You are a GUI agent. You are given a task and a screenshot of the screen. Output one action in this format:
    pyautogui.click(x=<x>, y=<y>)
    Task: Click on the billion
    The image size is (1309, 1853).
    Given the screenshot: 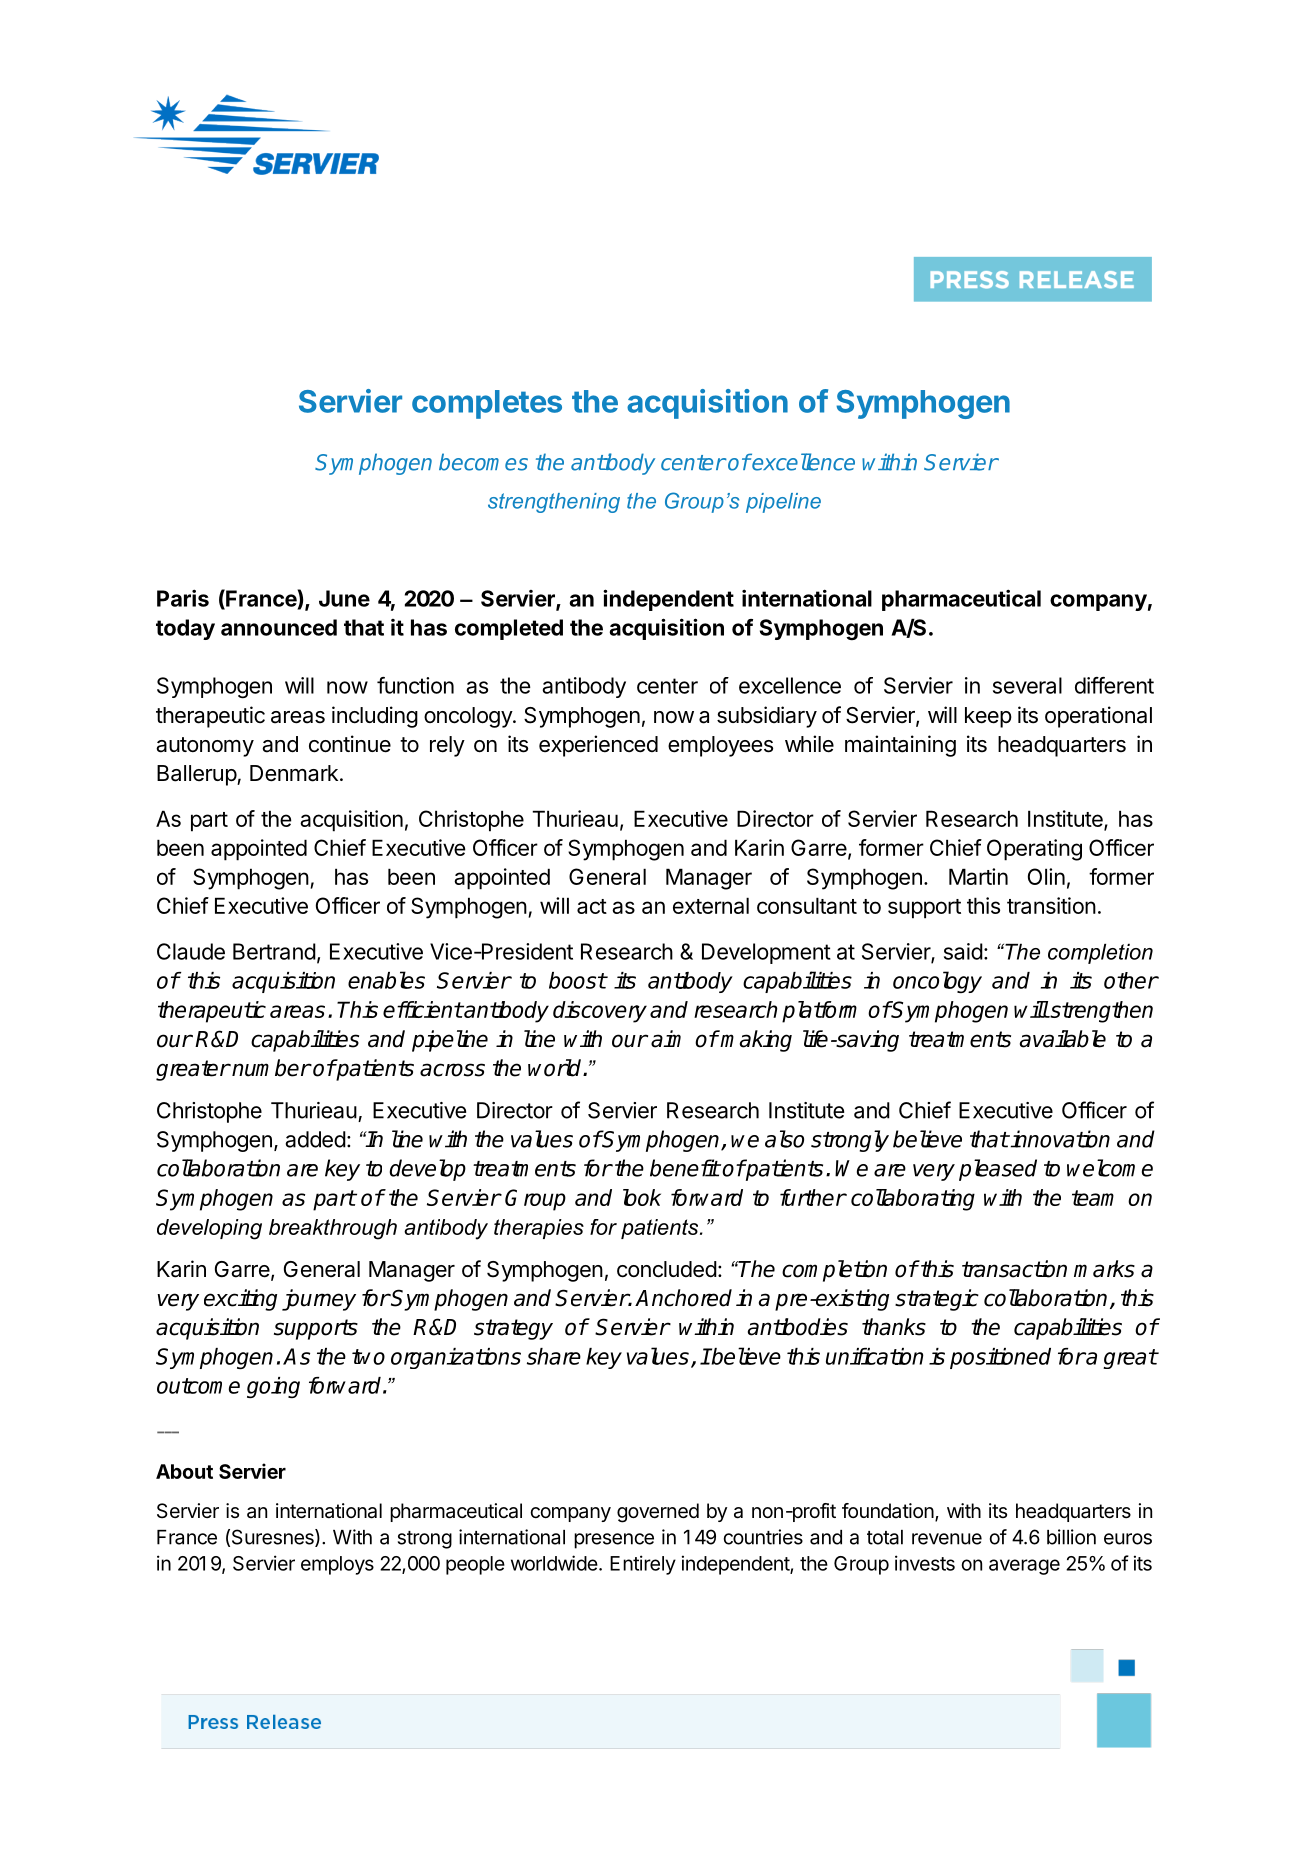 What is the action you would take?
    pyautogui.click(x=1071, y=1537)
